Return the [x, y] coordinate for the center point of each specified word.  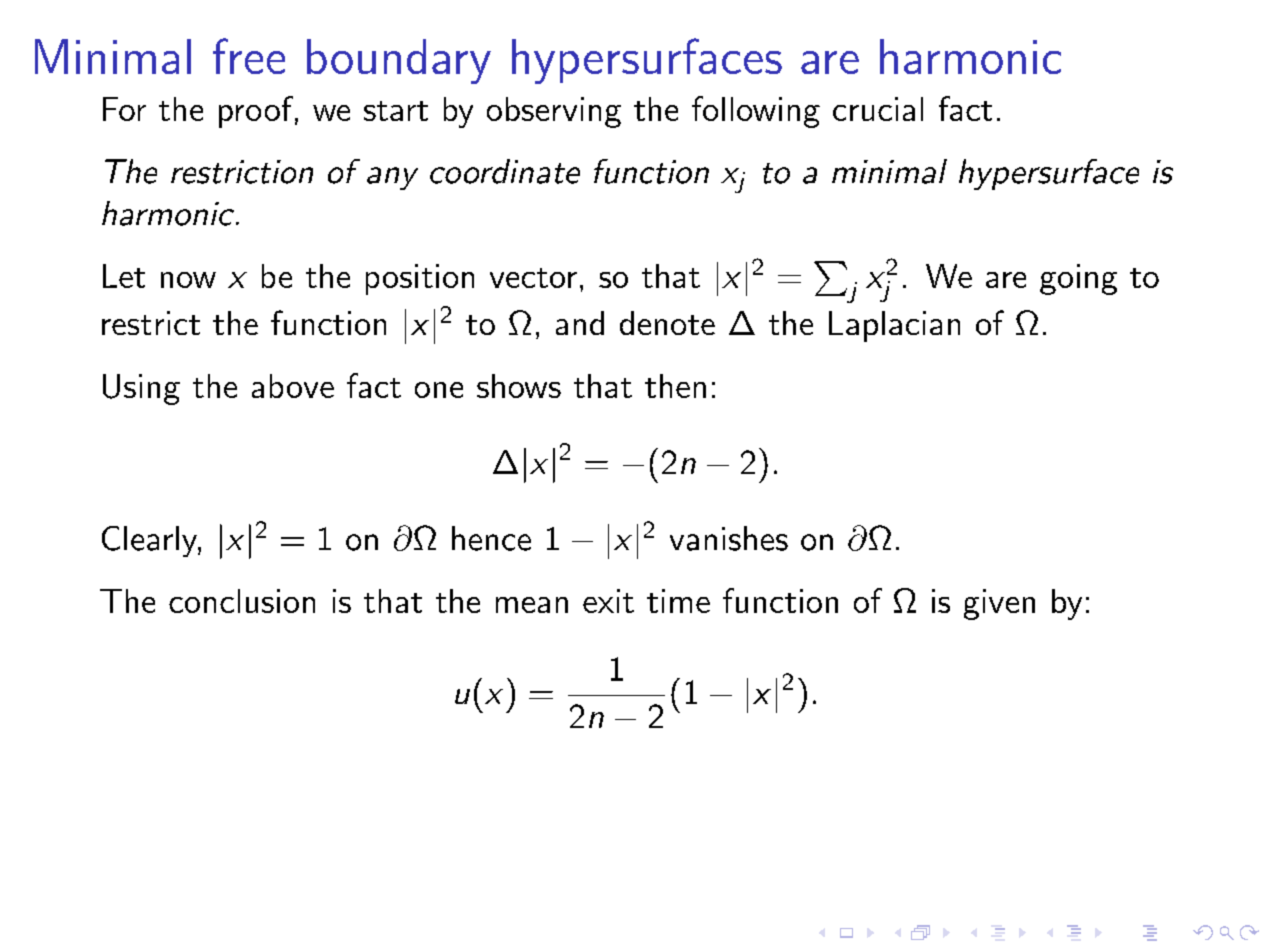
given [999, 604]
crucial [878, 109]
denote [667, 323]
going [1078, 279]
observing [554, 112]
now [188, 280]
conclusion [242, 601]
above [293, 386]
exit [608, 601]
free [249, 56]
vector [533, 278]
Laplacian [894, 326]
